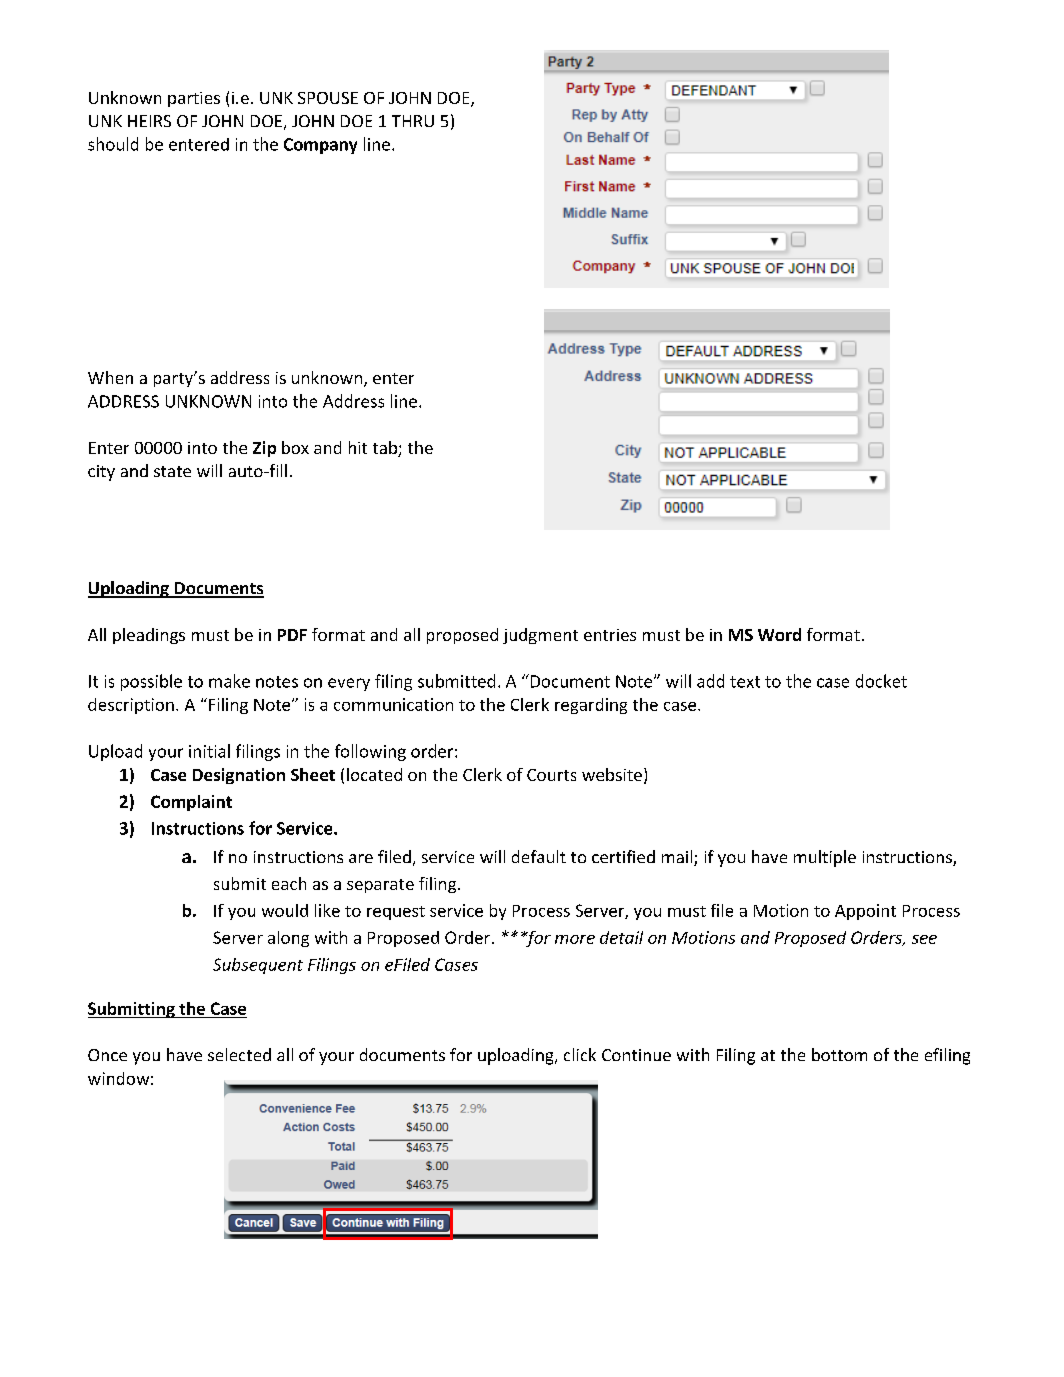  I want to click on parties, so click(194, 99).
